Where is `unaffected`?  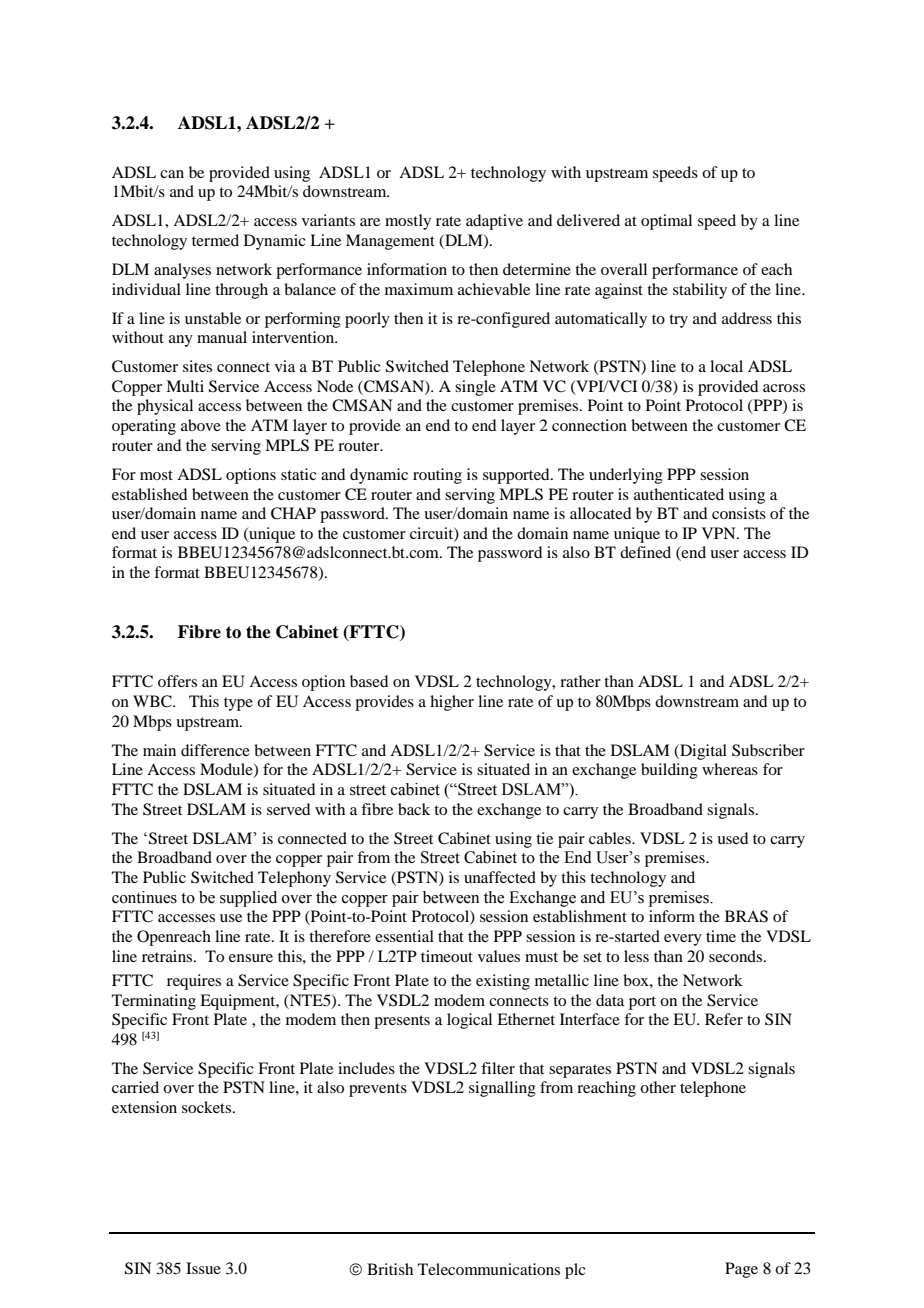
unaffected is located at coordinates (500, 877).
